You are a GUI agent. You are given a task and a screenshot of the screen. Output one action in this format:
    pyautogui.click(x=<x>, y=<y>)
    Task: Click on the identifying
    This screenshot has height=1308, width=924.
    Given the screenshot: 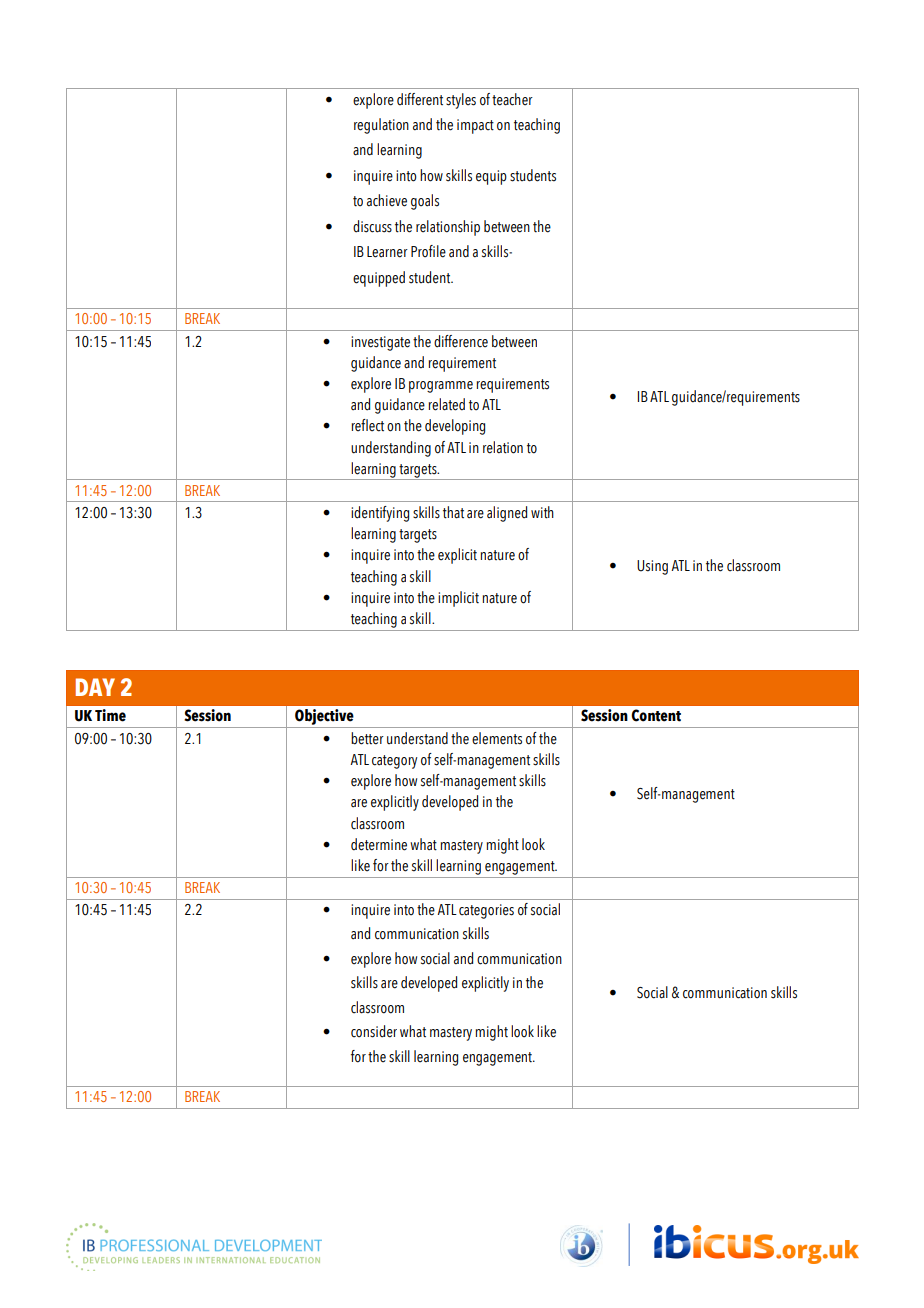 What is the action you would take?
    pyautogui.click(x=380, y=514)
